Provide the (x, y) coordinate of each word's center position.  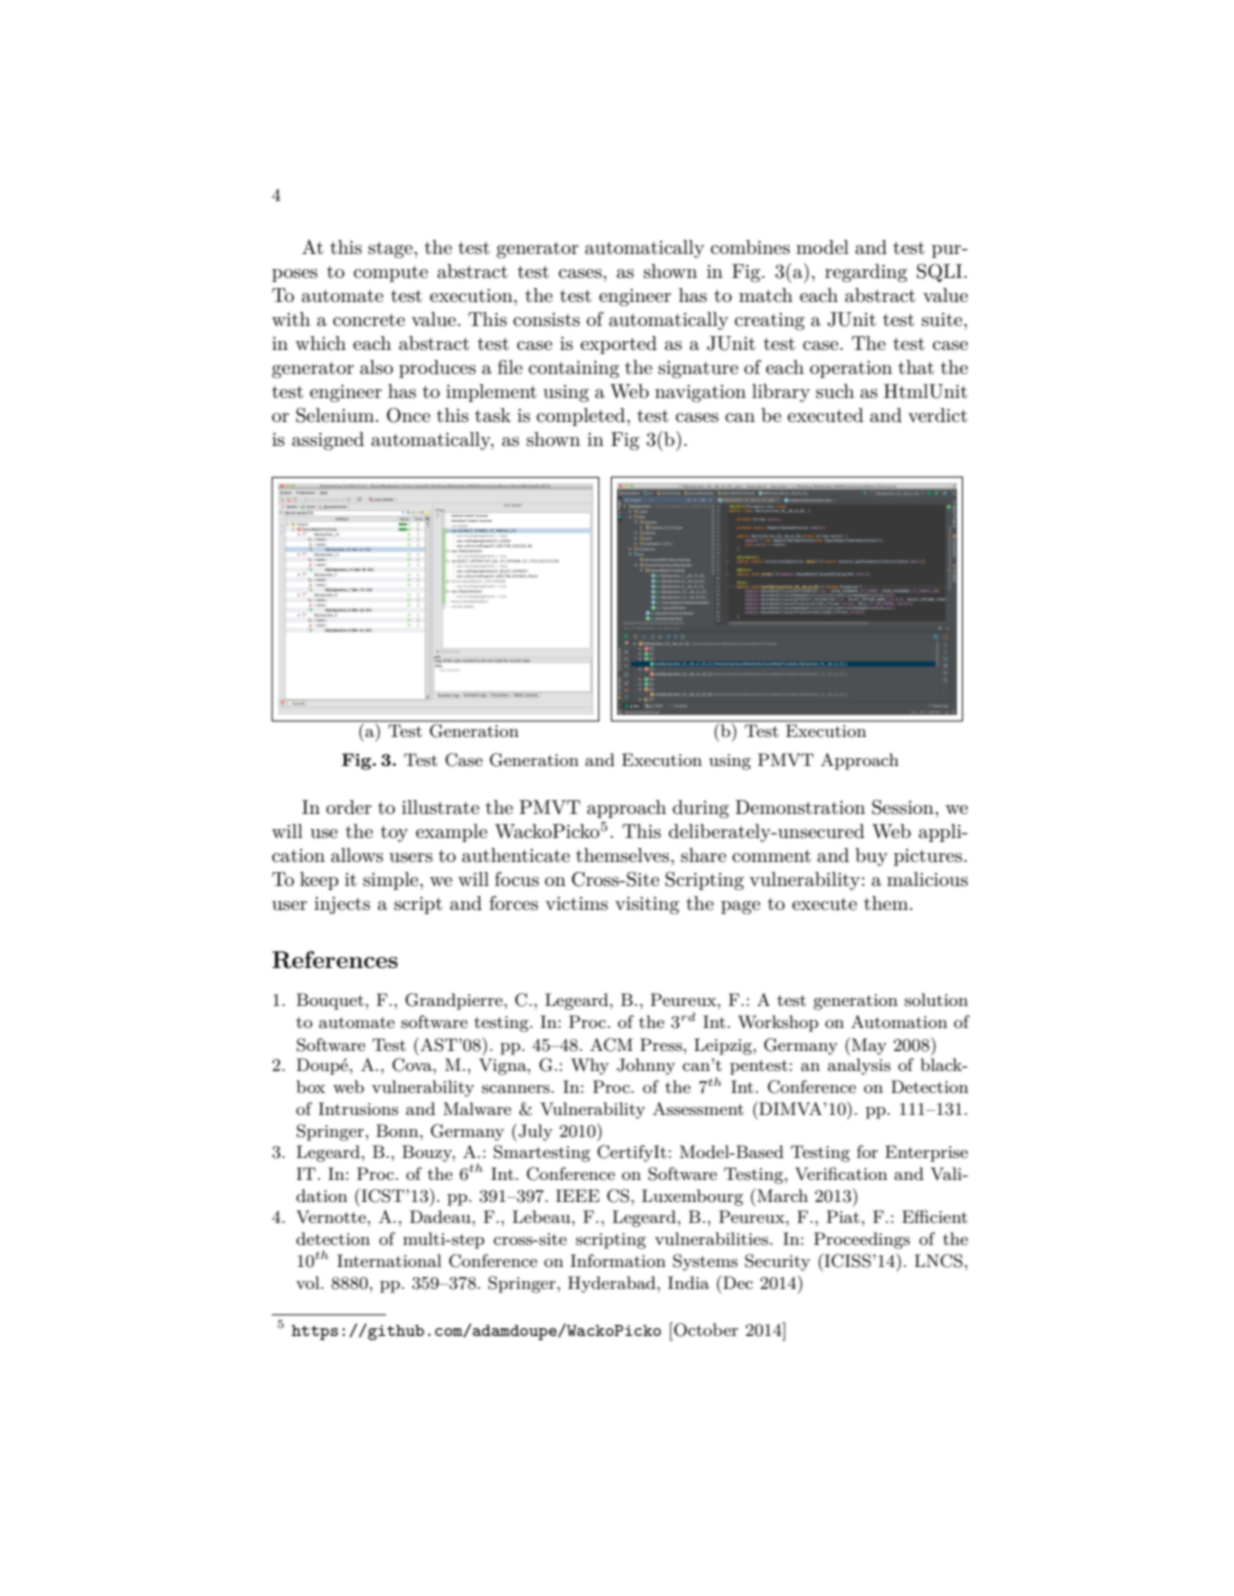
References (335, 960)
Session (904, 807)
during (701, 809)
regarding (866, 273)
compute (391, 274)
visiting (647, 905)
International (389, 1260)
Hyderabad (613, 1284)
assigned (328, 441)
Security (777, 1262)
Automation (899, 1021)
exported (618, 345)
